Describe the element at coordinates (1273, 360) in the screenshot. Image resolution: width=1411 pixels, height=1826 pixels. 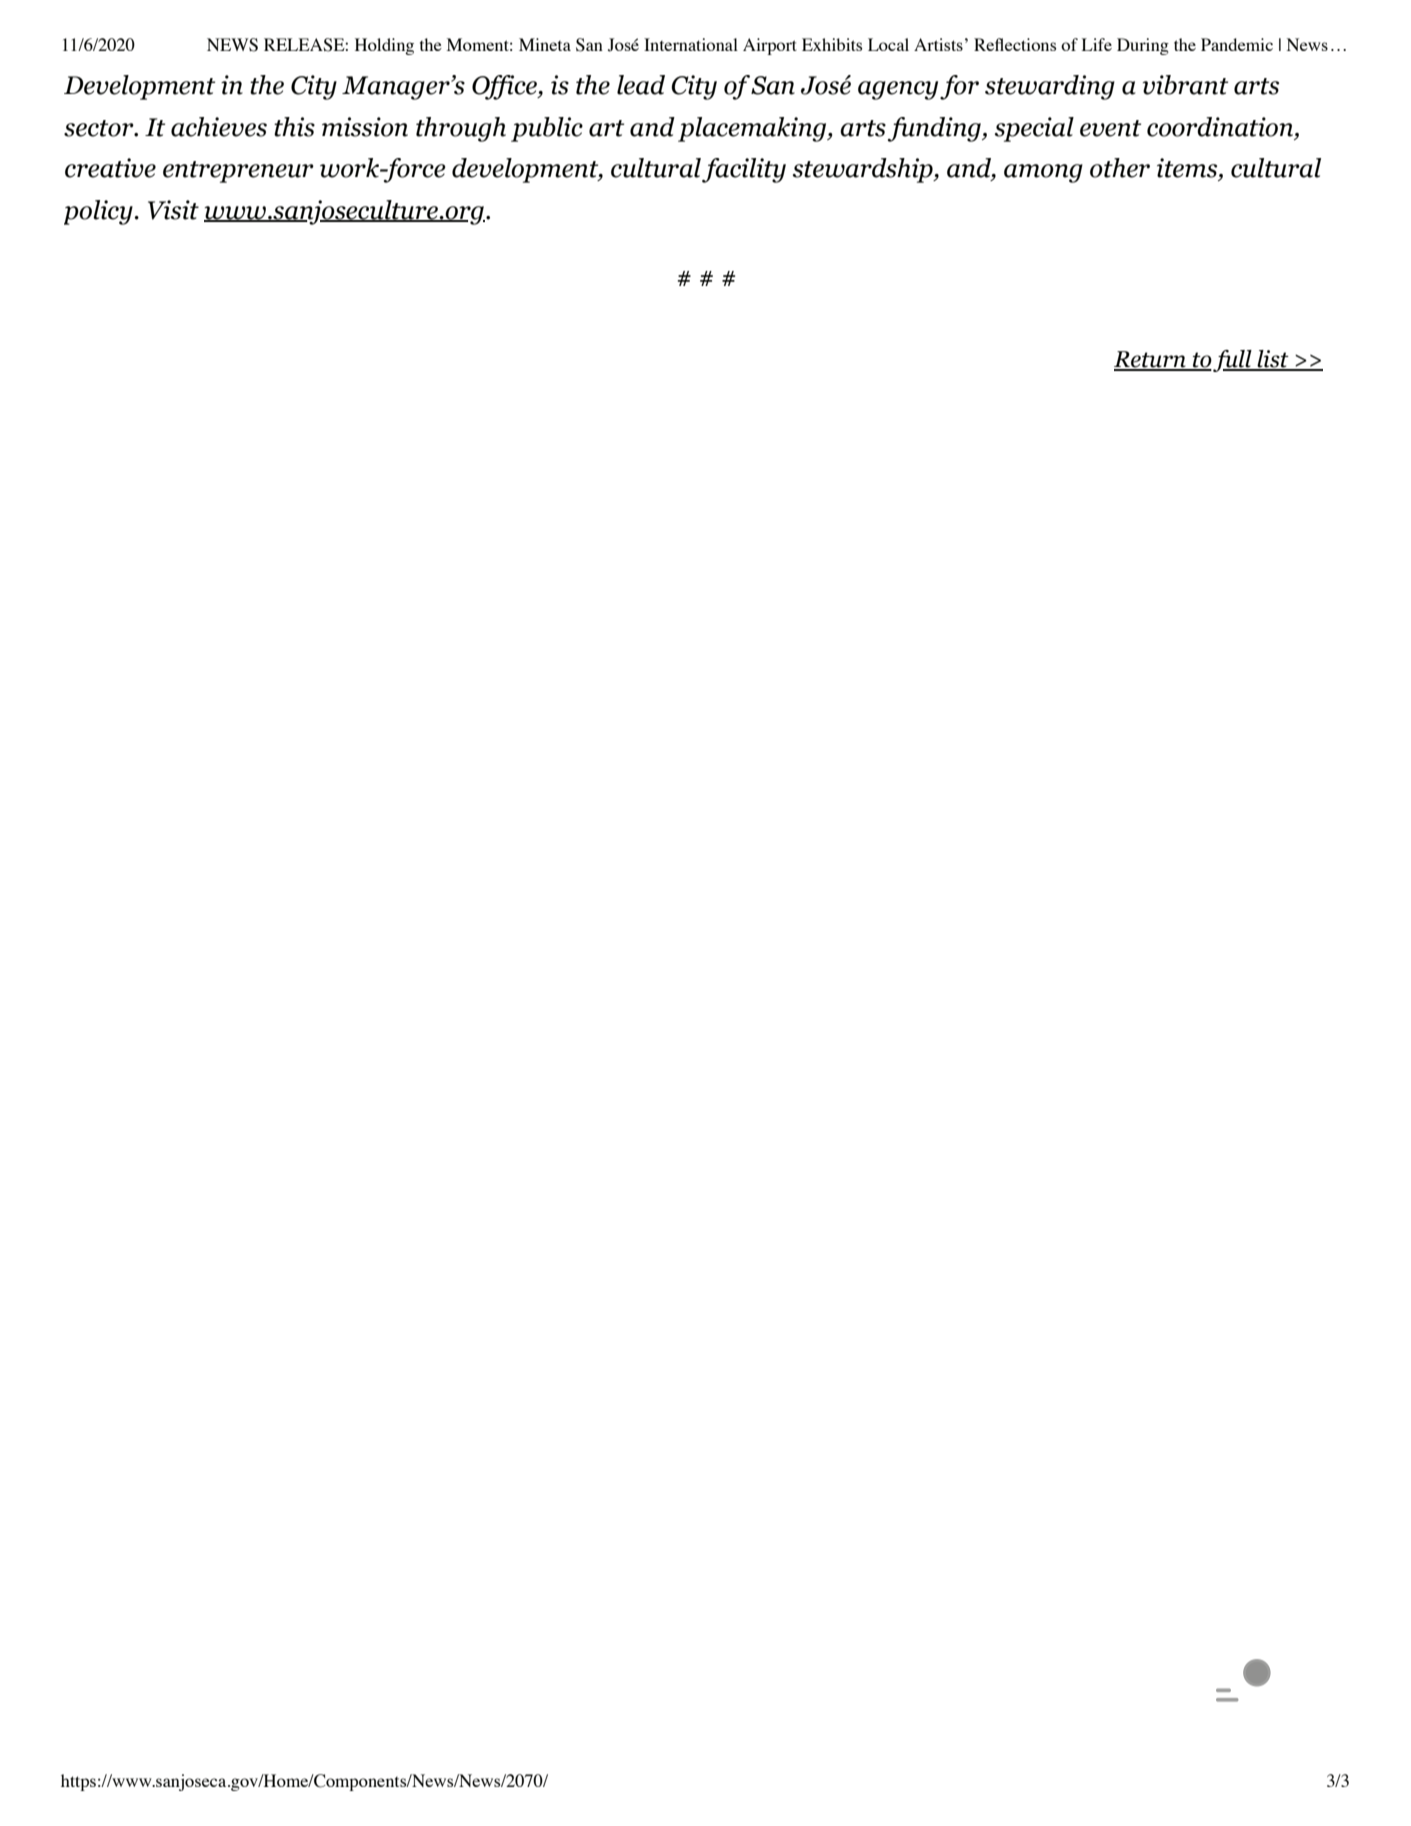
I see `list` at that location.
